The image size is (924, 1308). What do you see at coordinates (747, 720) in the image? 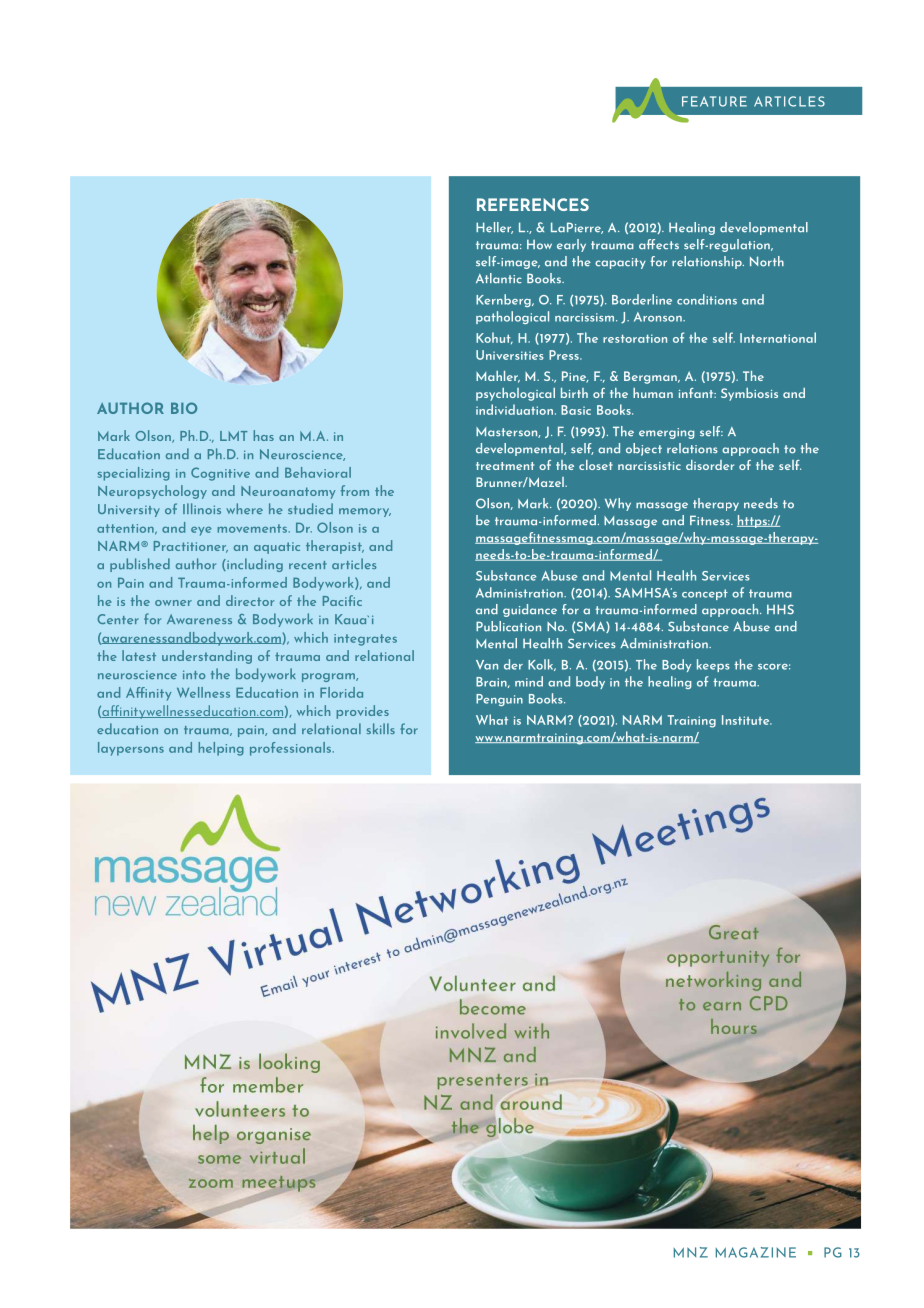
I see `Institute` at bounding box center [747, 720].
